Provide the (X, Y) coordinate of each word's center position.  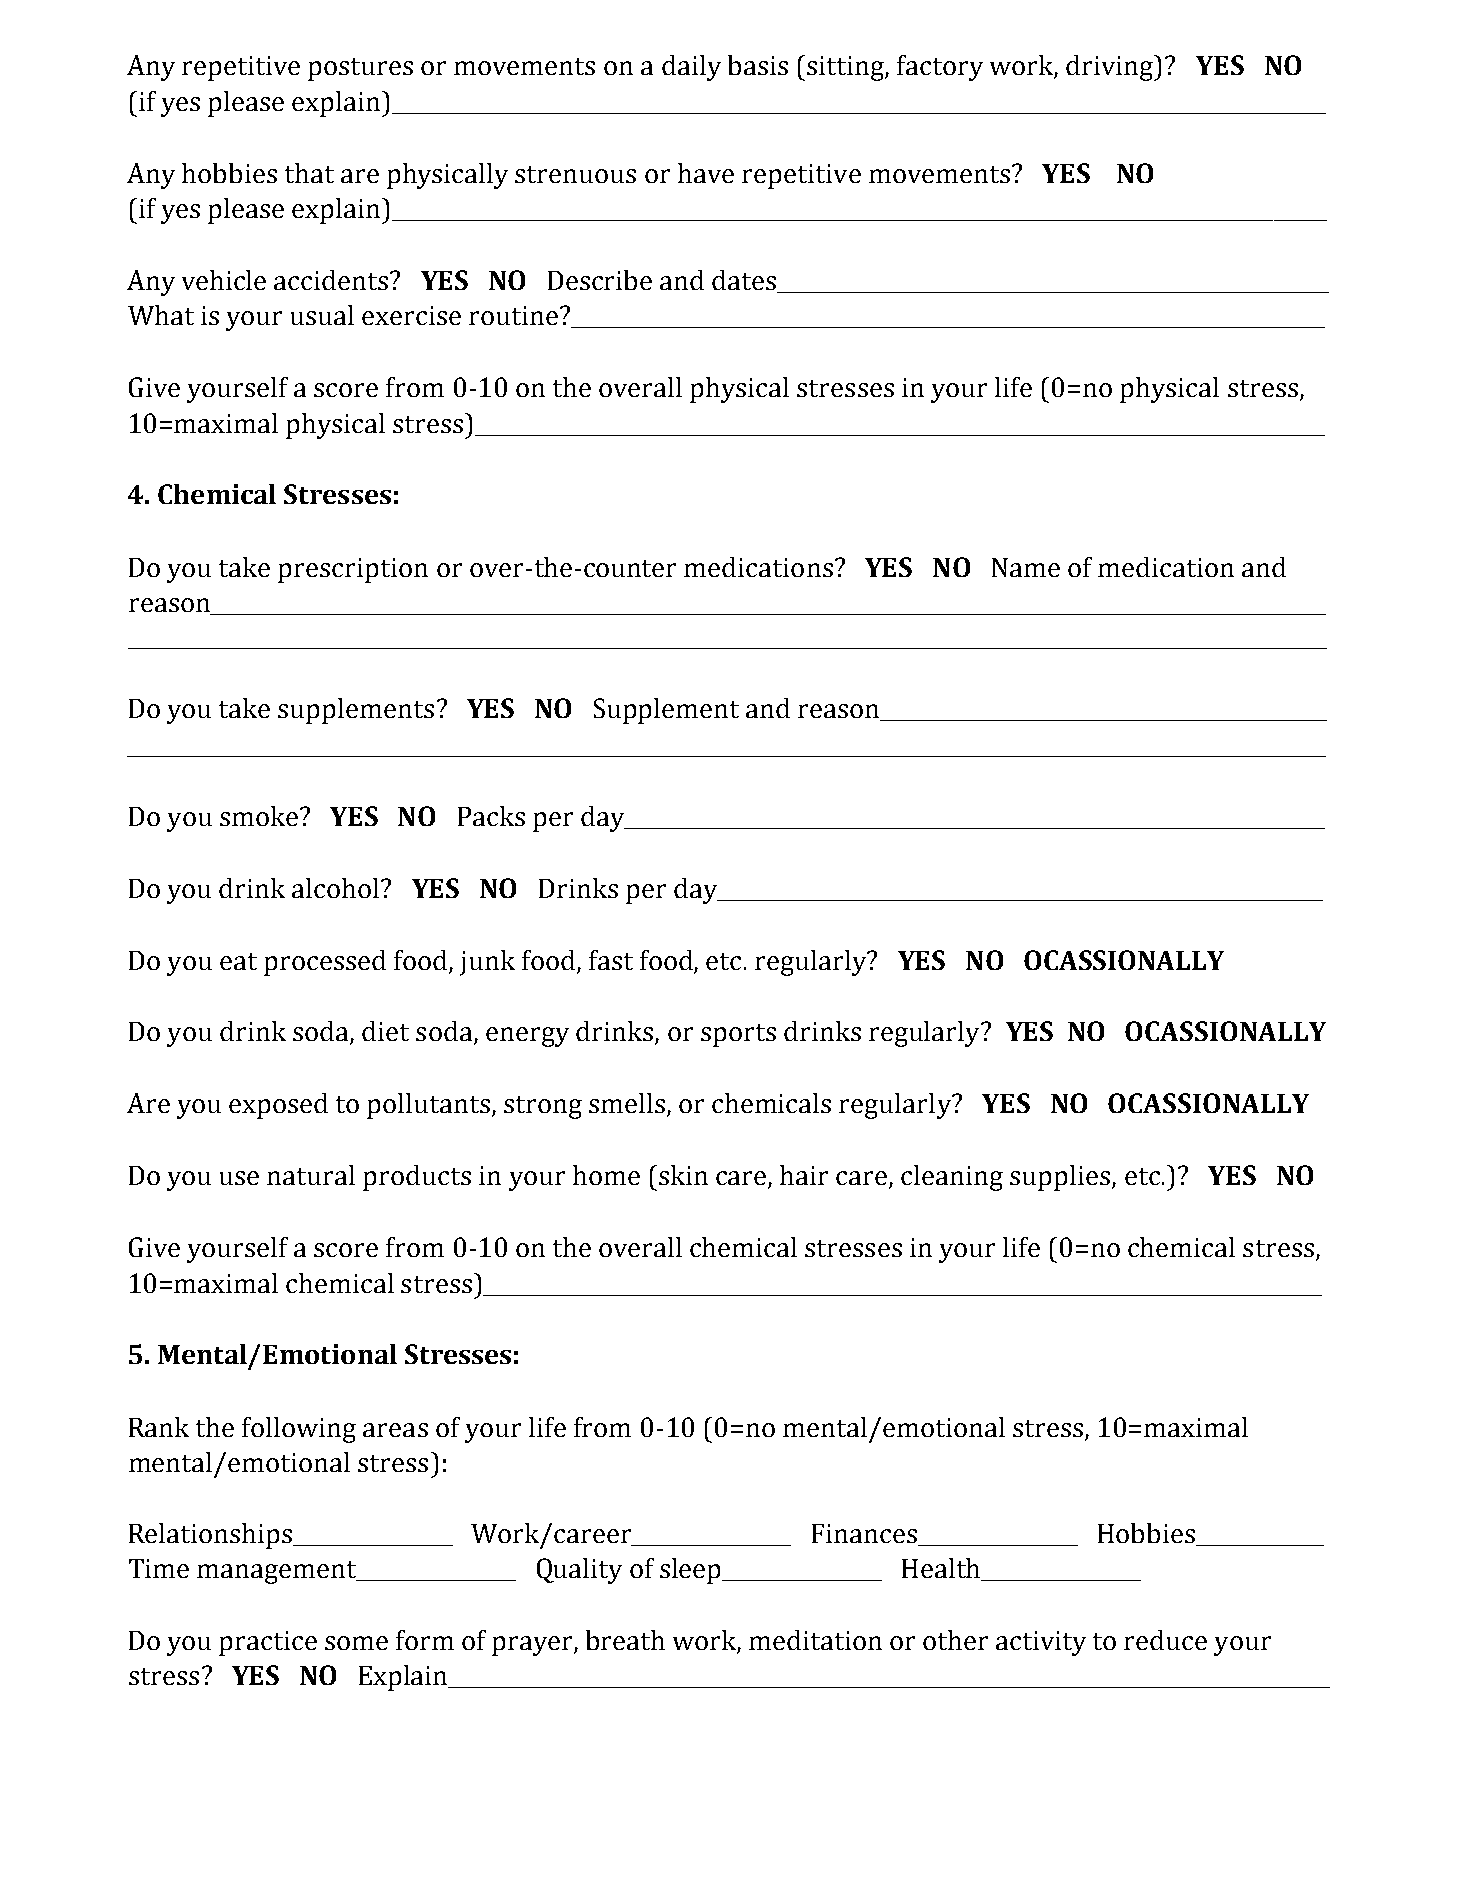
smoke (260, 816)
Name (1026, 567)
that (309, 173)
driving (1111, 68)
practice (268, 1643)
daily (691, 68)
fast (611, 960)
